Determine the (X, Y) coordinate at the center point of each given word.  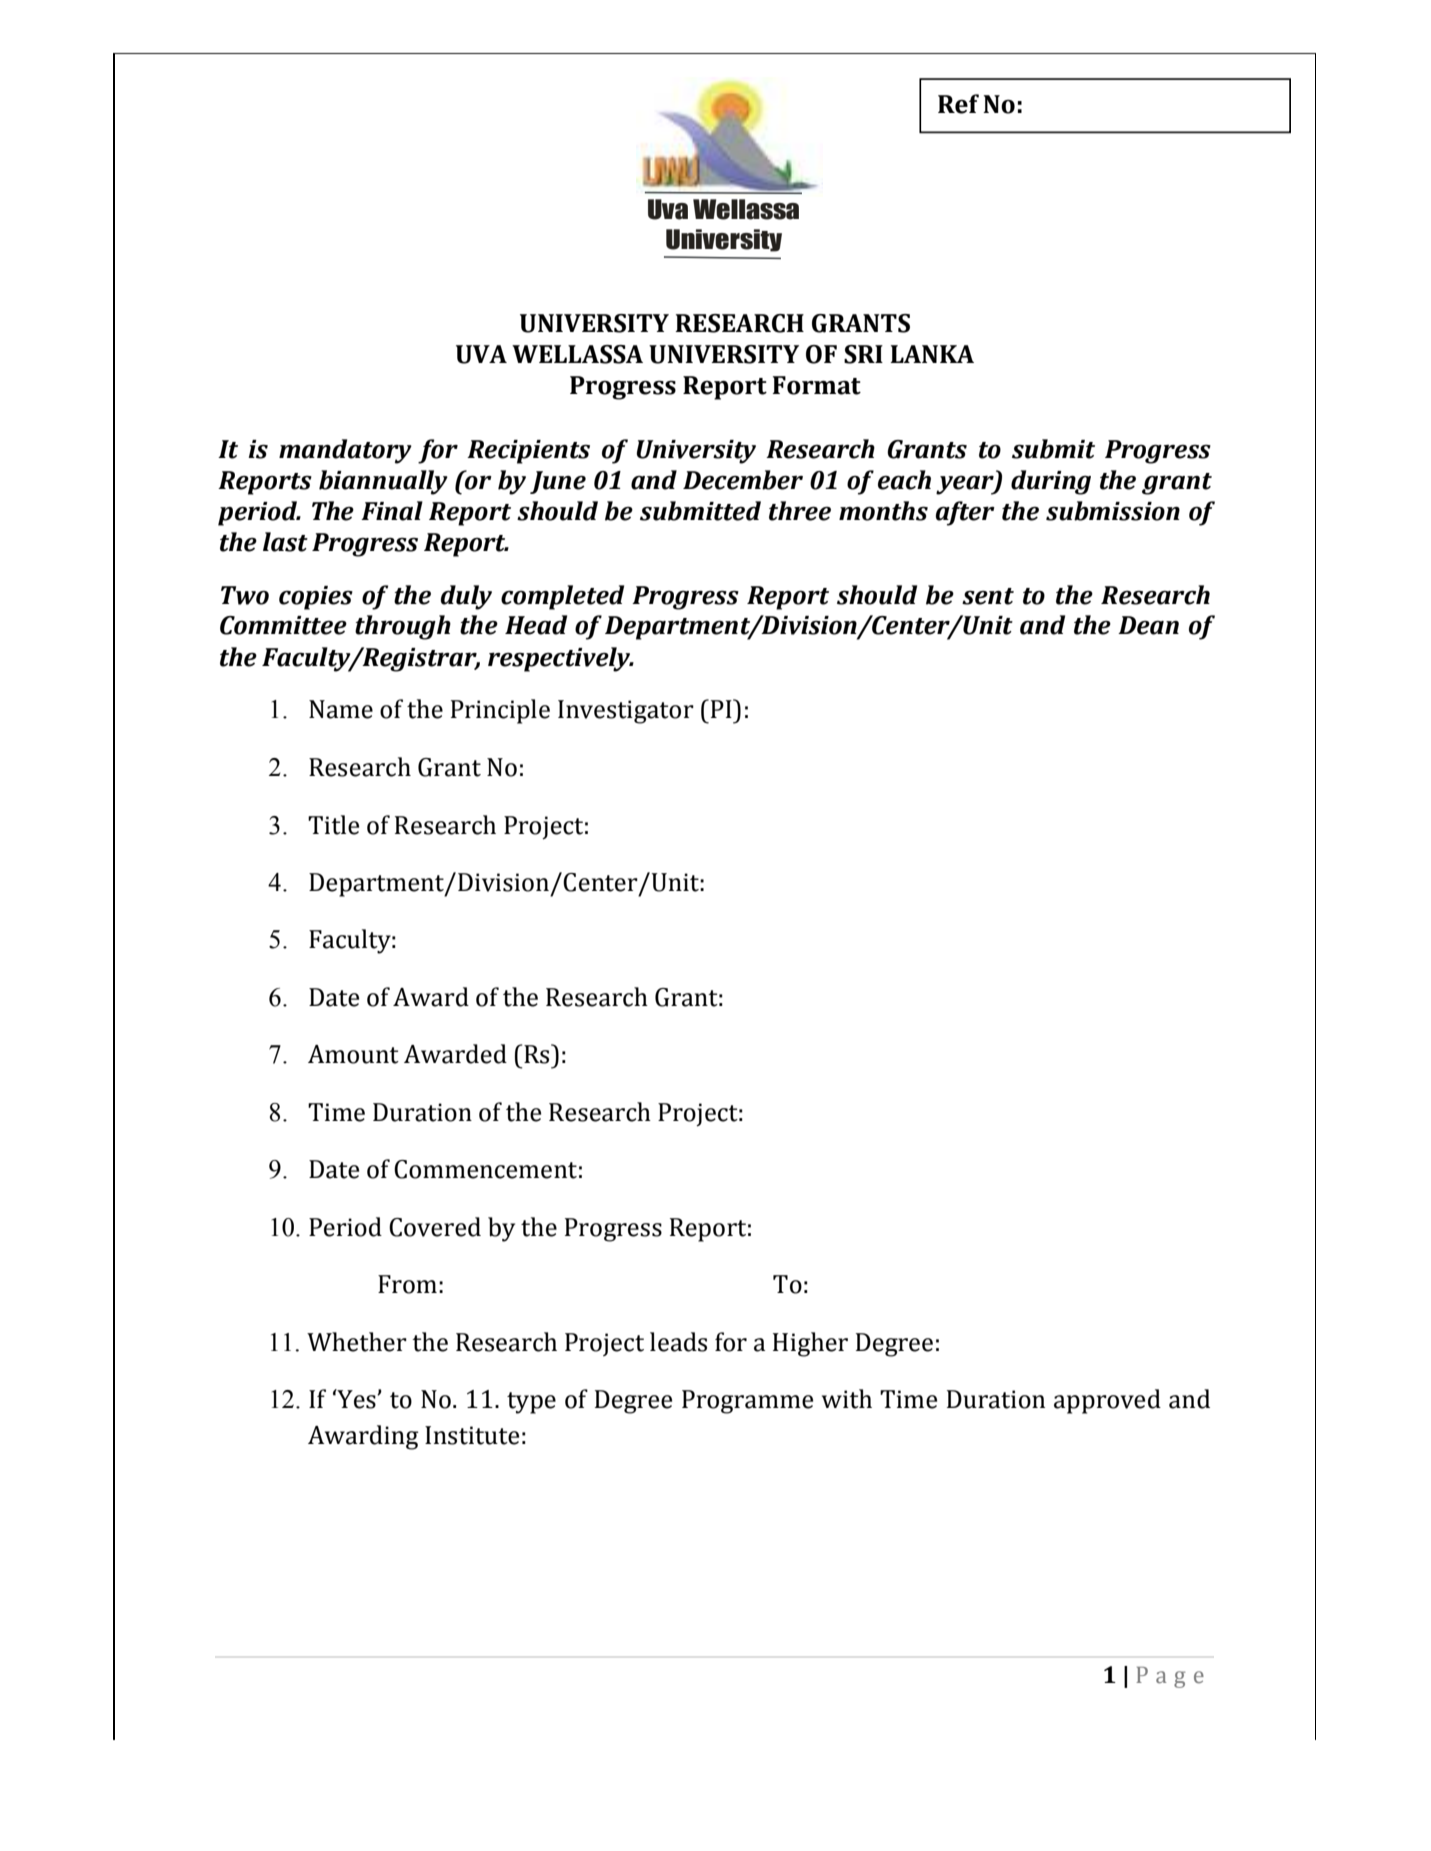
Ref (958, 104)
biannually (383, 482)
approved (1107, 1401)
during (1051, 482)
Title (333, 825)
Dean (1148, 625)
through (403, 627)
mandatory (345, 451)
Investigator (626, 712)
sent (988, 596)
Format (816, 385)
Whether (357, 1342)
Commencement (485, 1169)
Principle (500, 711)
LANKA (932, 354)
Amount (353, 1054)
